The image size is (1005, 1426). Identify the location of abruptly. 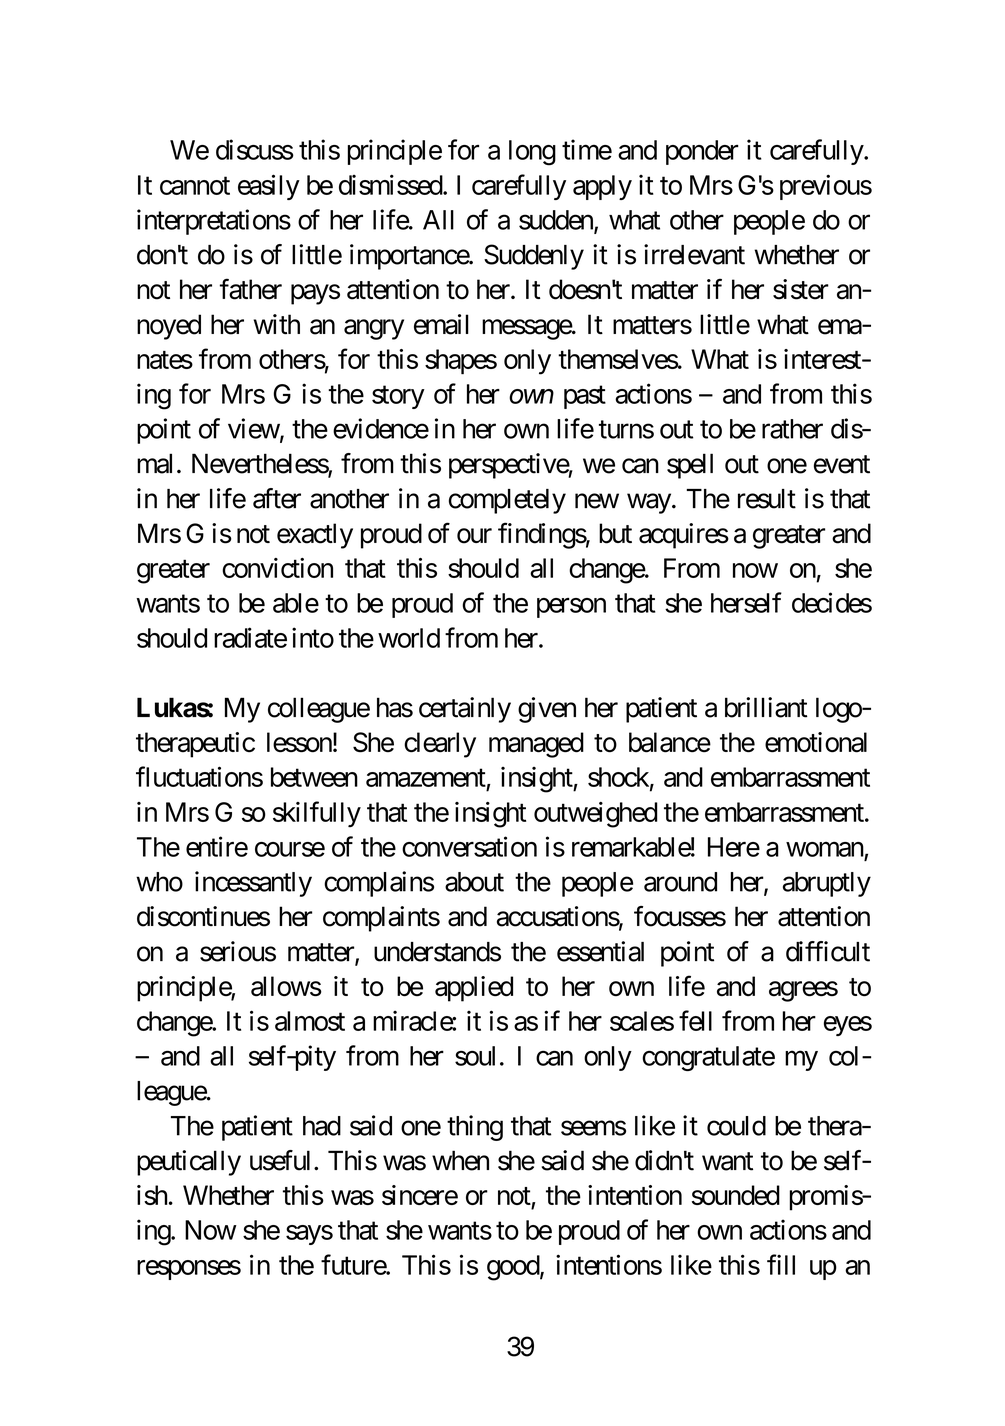
(827, 884).
